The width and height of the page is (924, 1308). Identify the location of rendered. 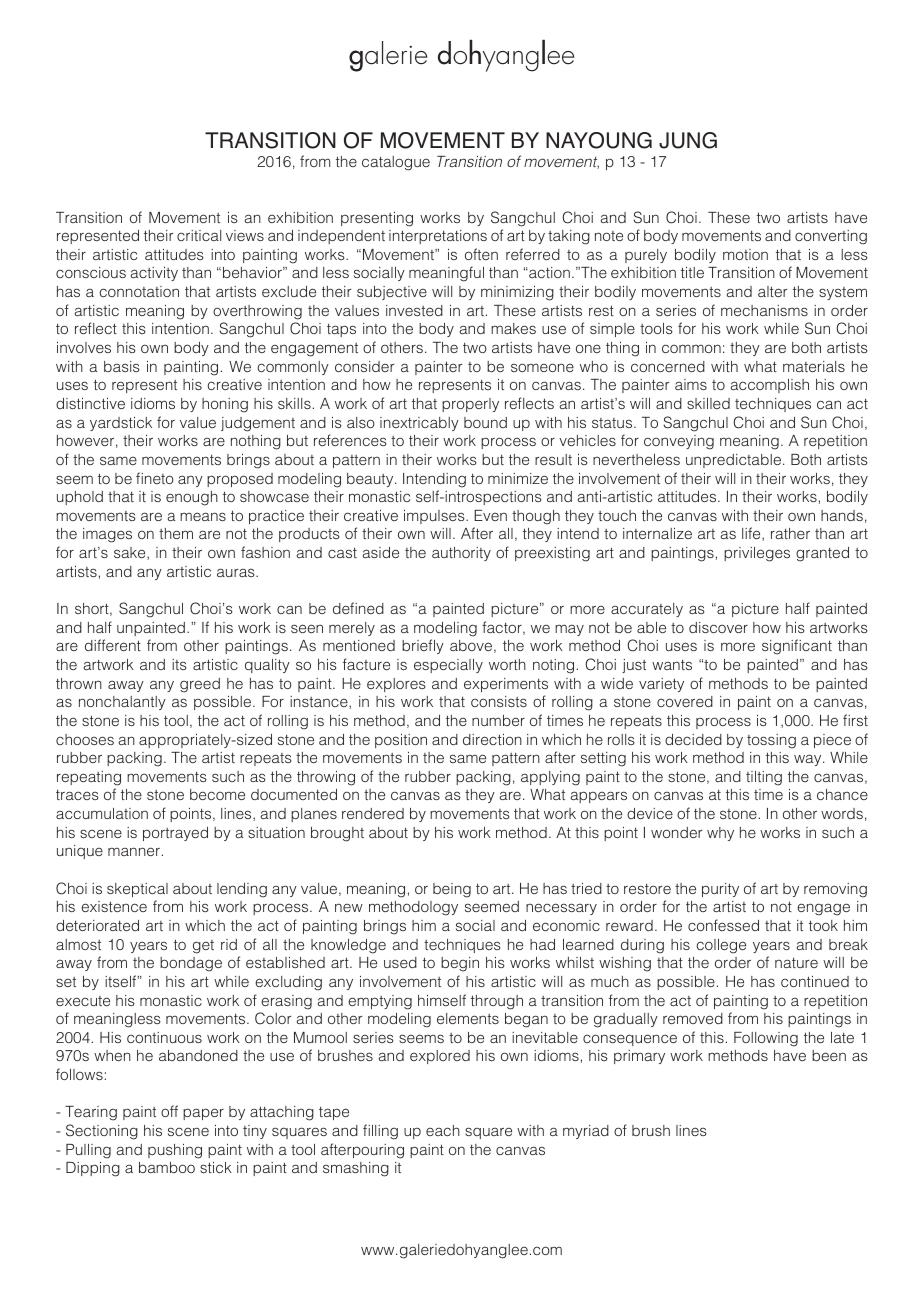
(373, 813).
